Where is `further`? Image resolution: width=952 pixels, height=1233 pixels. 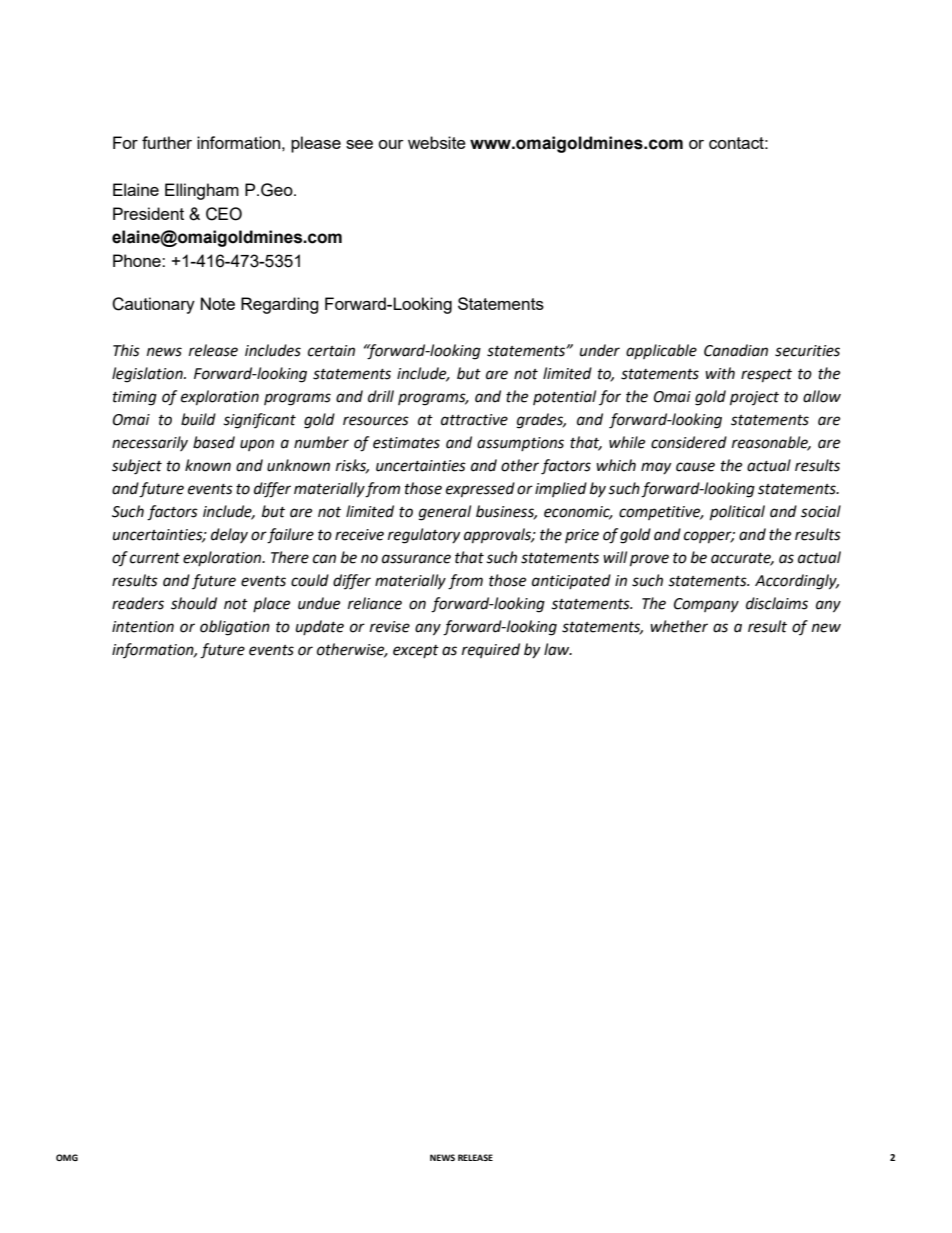
further is located at coordinates (167, 142).
